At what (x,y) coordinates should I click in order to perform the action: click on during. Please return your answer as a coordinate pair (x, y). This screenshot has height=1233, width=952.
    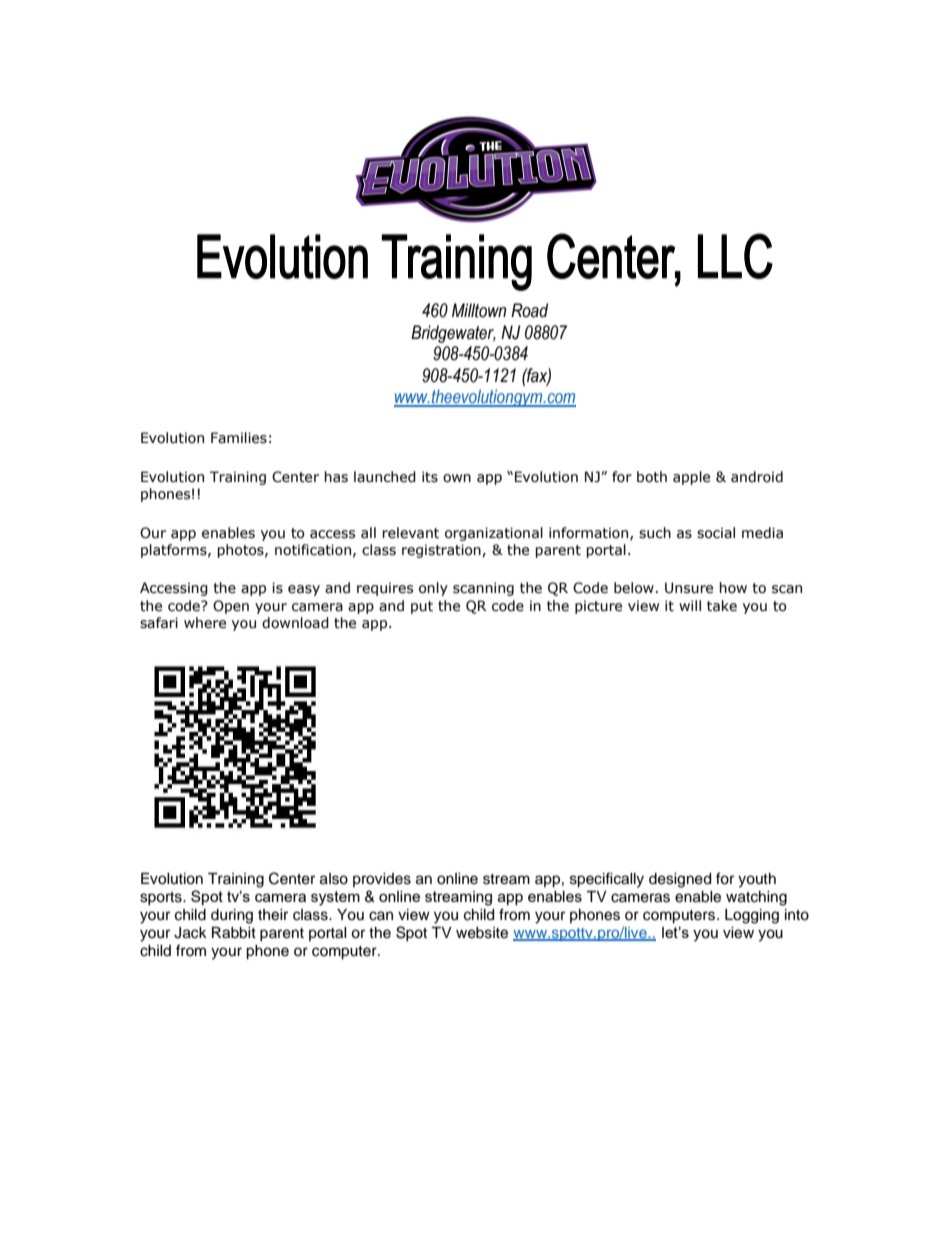
    Looking at the image, I should click on (232, 916).
